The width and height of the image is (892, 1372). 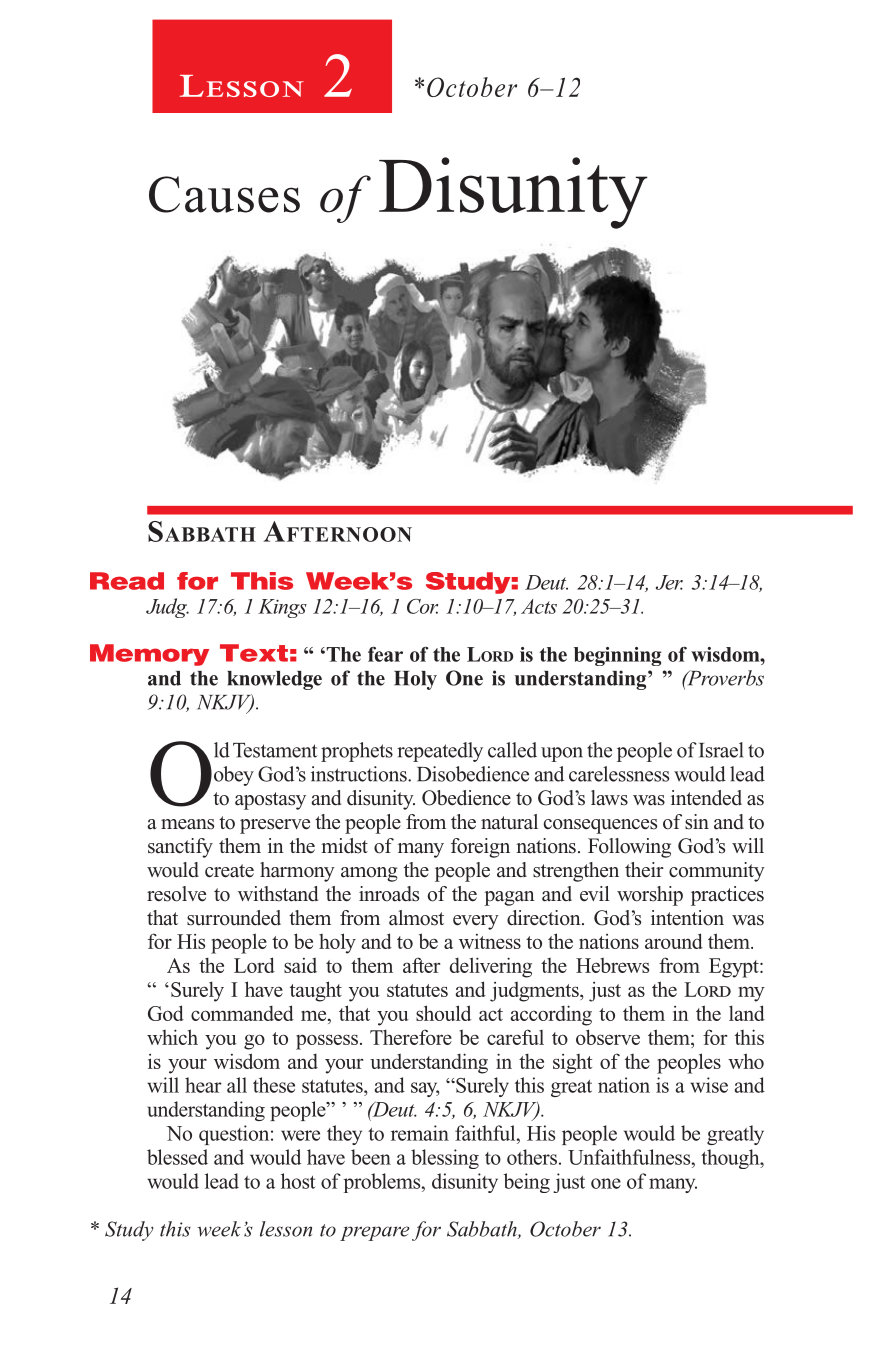 I want to click on observe, so click(x=608, y=1037).
